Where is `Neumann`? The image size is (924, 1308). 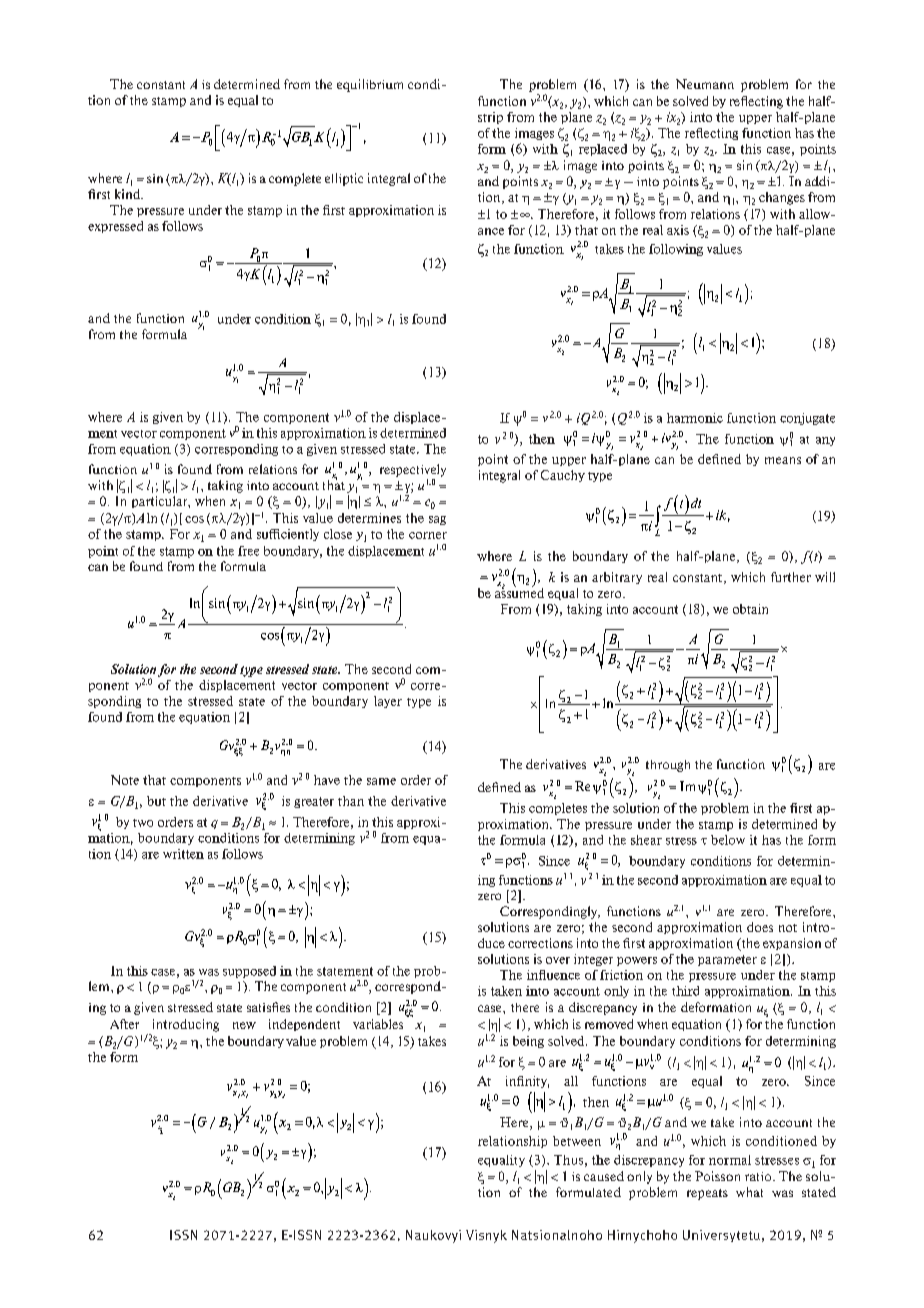 Neumann is located at coordinates (705, 84).
